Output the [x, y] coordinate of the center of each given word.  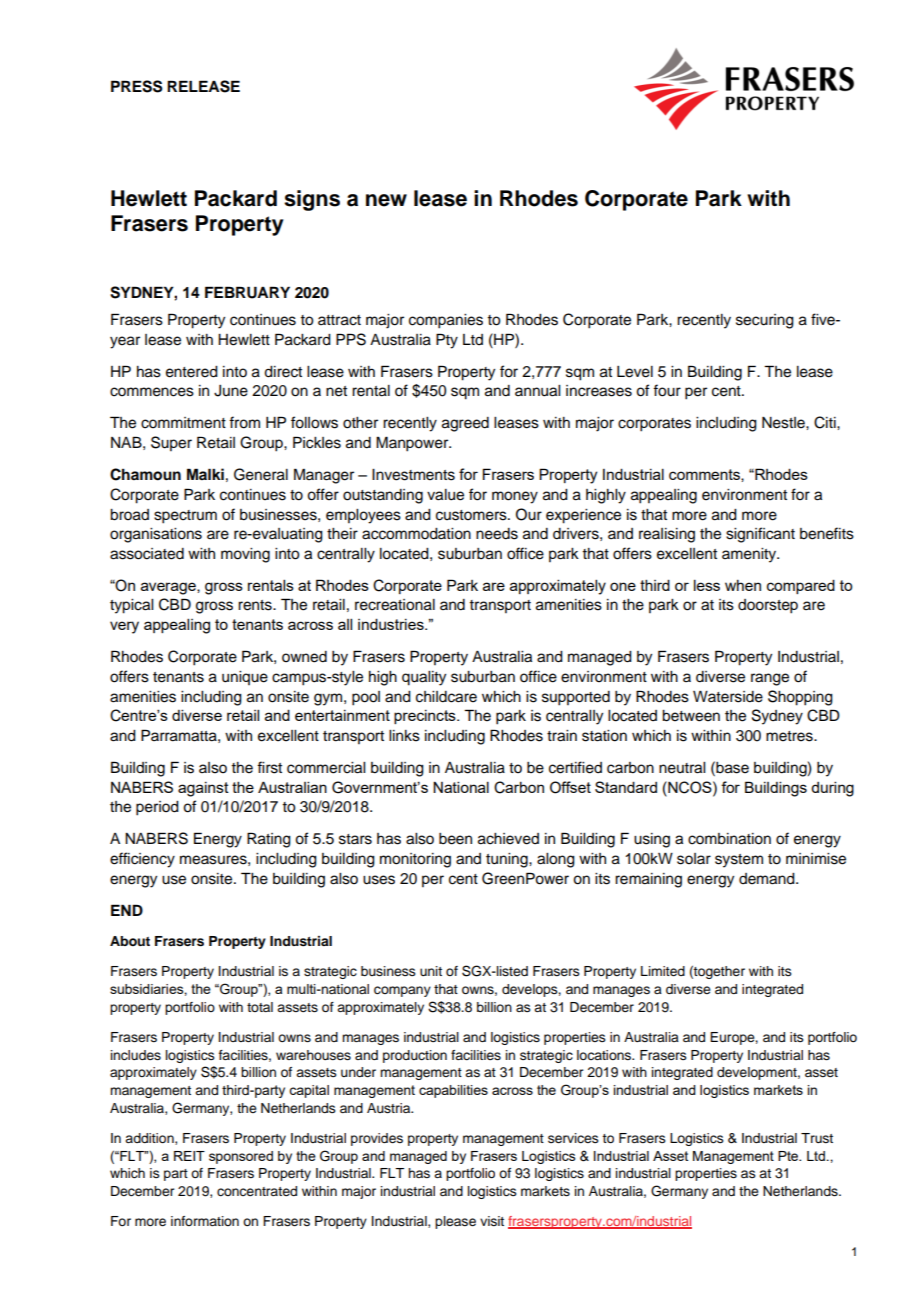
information [205, 1221]
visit [492, 1221]
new [386, 200]
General [261, 474]
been [455, 839]
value [445, 495]
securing [765, 321]
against [203, 789]
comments [705, 475]
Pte [789, 1156]
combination [729, 839]
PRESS [137, 86]
